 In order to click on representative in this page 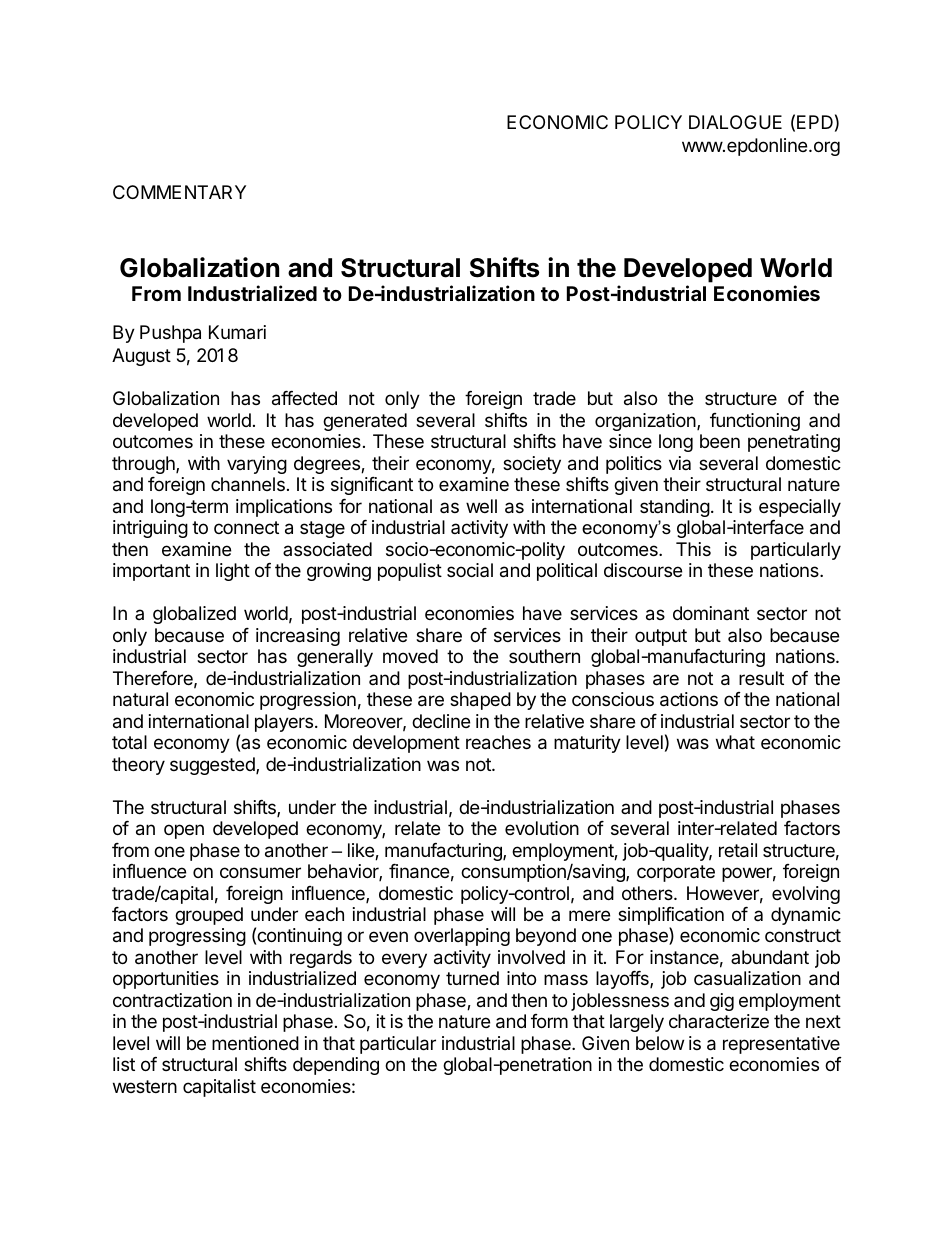, I will do `click(781, 1045)`.
